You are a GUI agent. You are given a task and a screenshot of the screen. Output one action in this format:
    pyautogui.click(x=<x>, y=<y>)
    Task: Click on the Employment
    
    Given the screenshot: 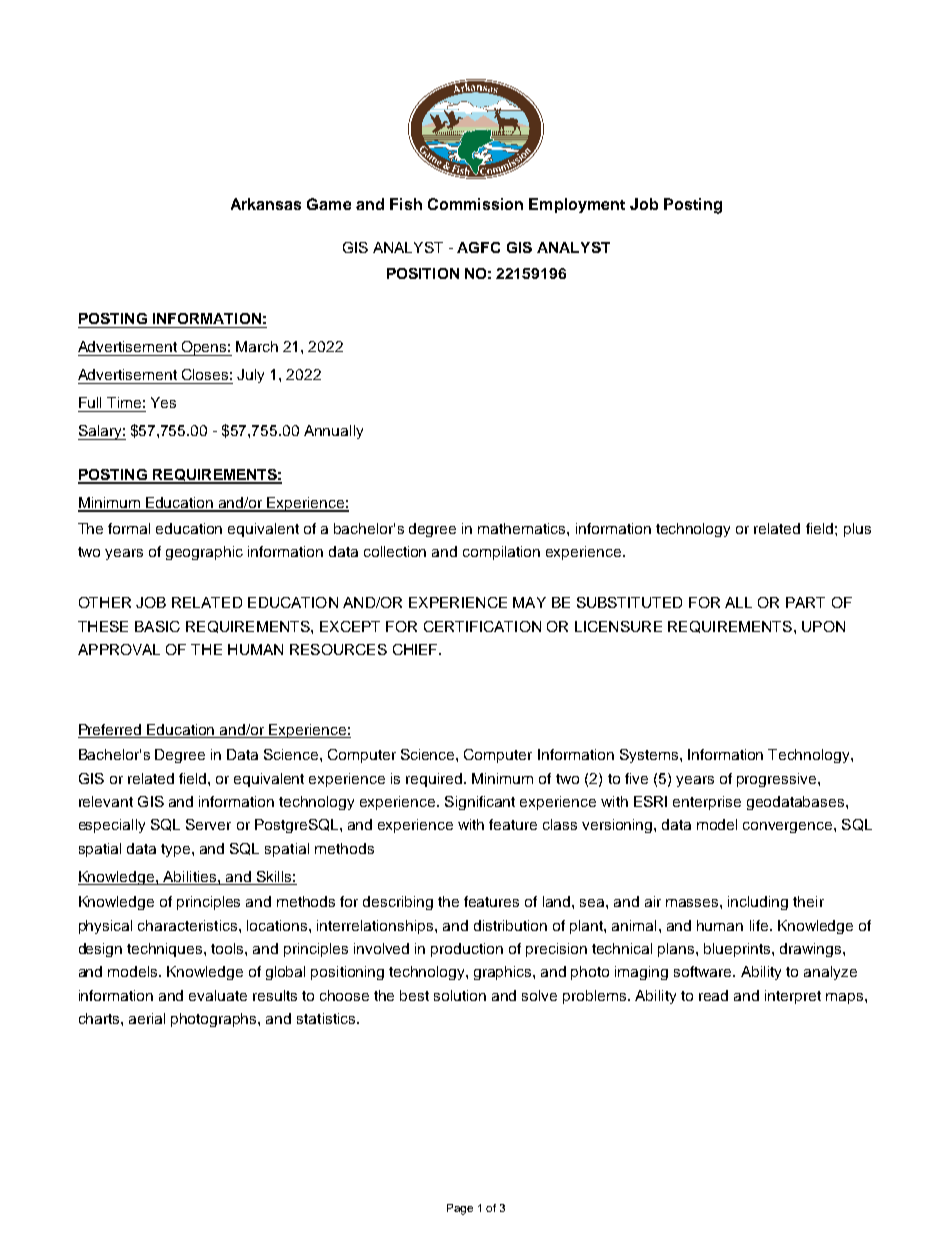 What is the action you would take?
    pyautogui.click(x=577, y=205)
